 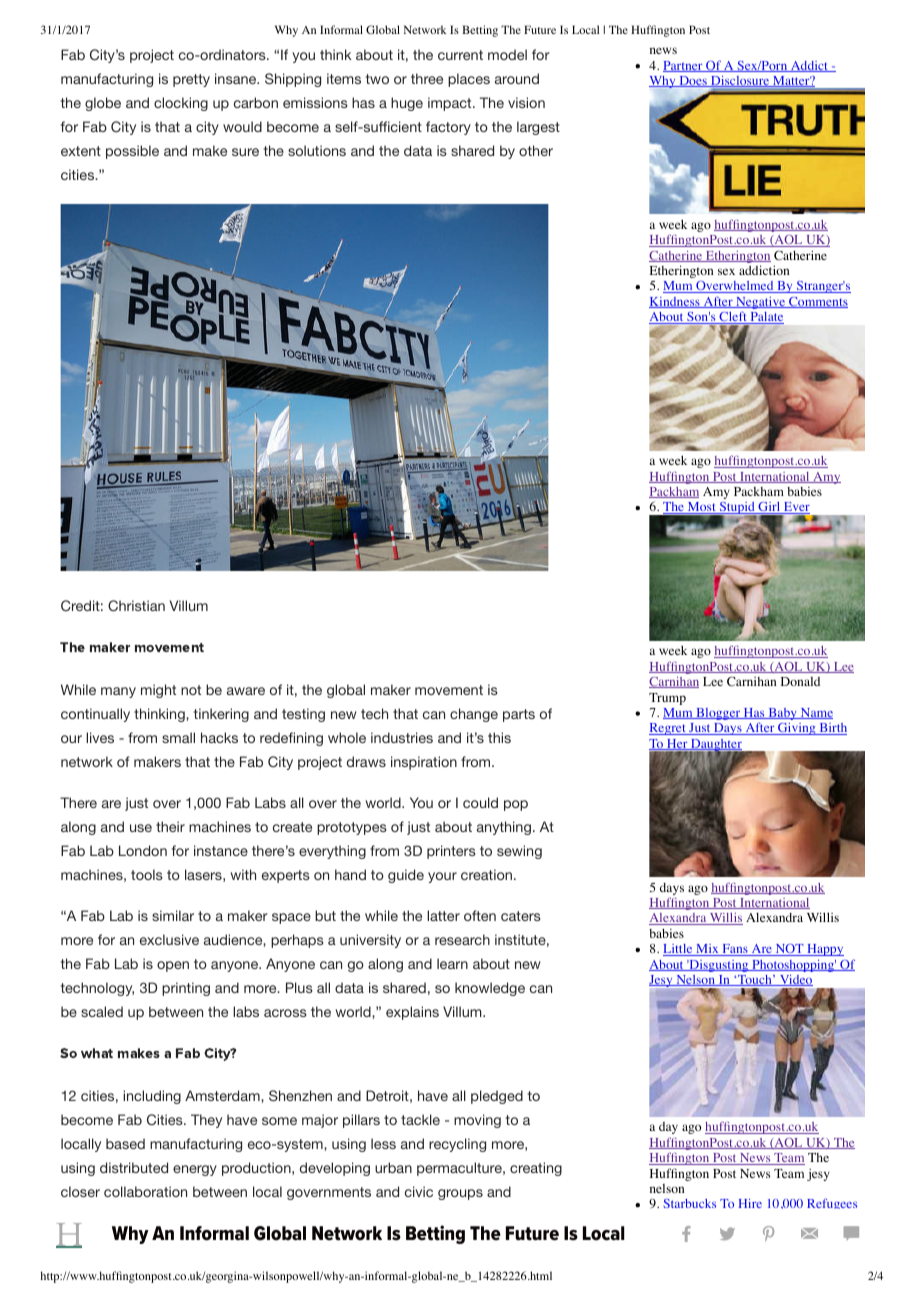 What do you see at coordinates (480, 802) in the document?
I see `could` at bounding box center [480, 802].
